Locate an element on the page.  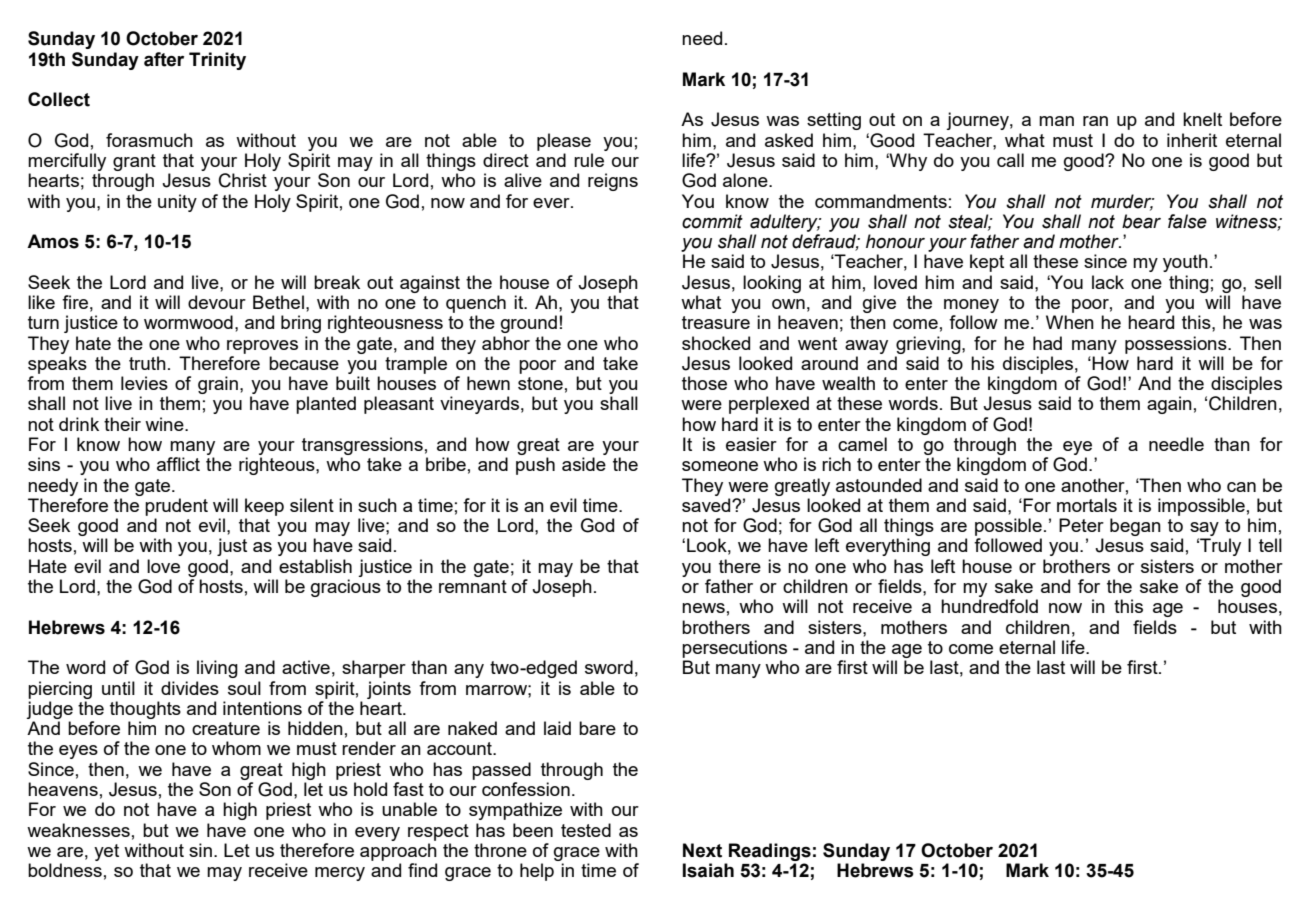
mortals is located at coordinates (1087, 505).
